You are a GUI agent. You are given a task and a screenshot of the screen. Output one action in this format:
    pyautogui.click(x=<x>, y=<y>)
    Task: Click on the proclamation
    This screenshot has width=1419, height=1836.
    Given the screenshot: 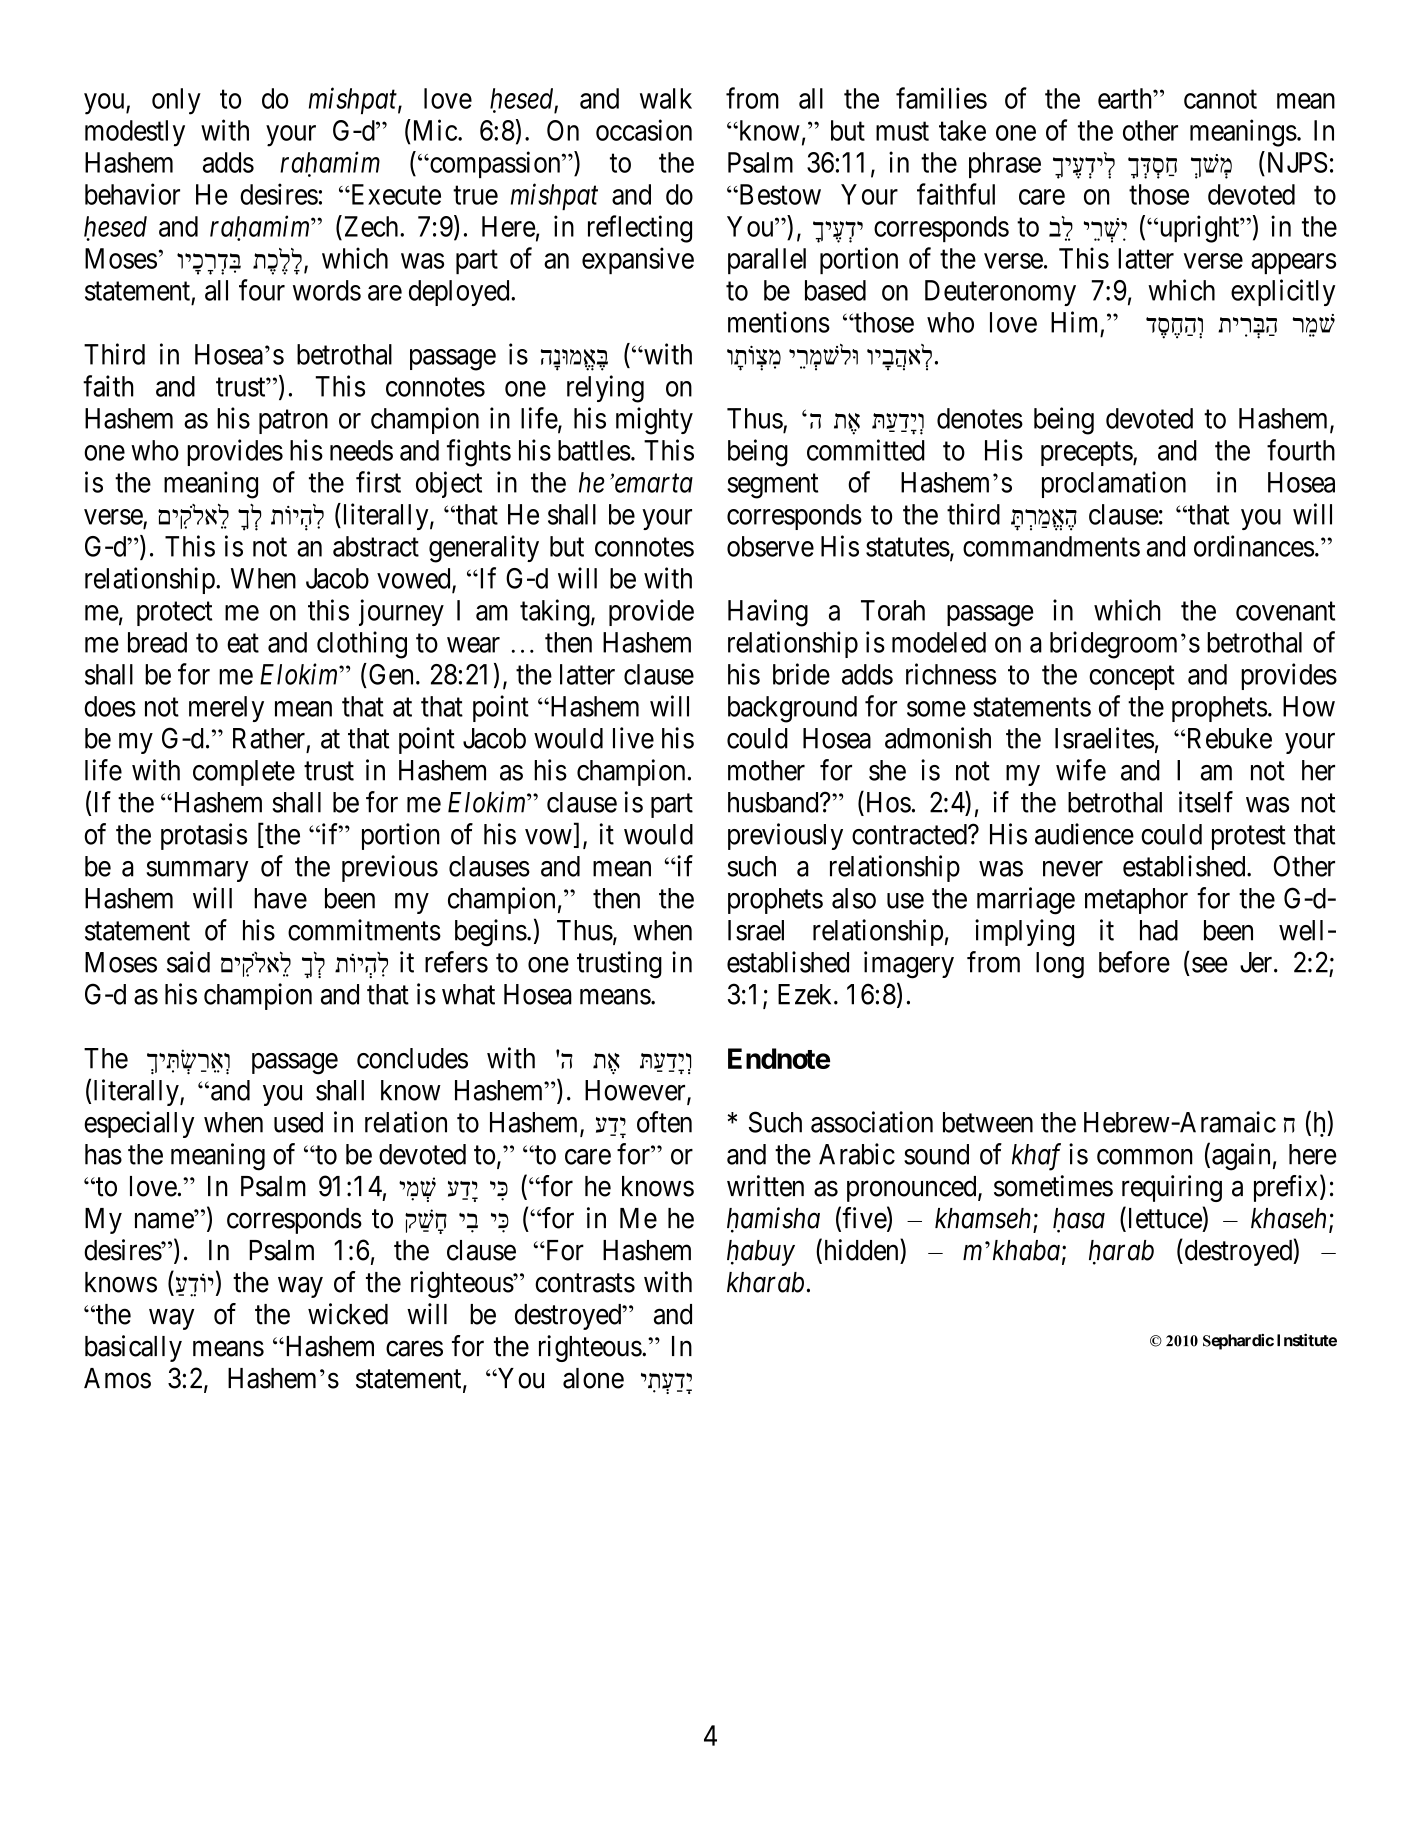 What is the action you would take?
    pyautogui.click(x=1114, y=484)
